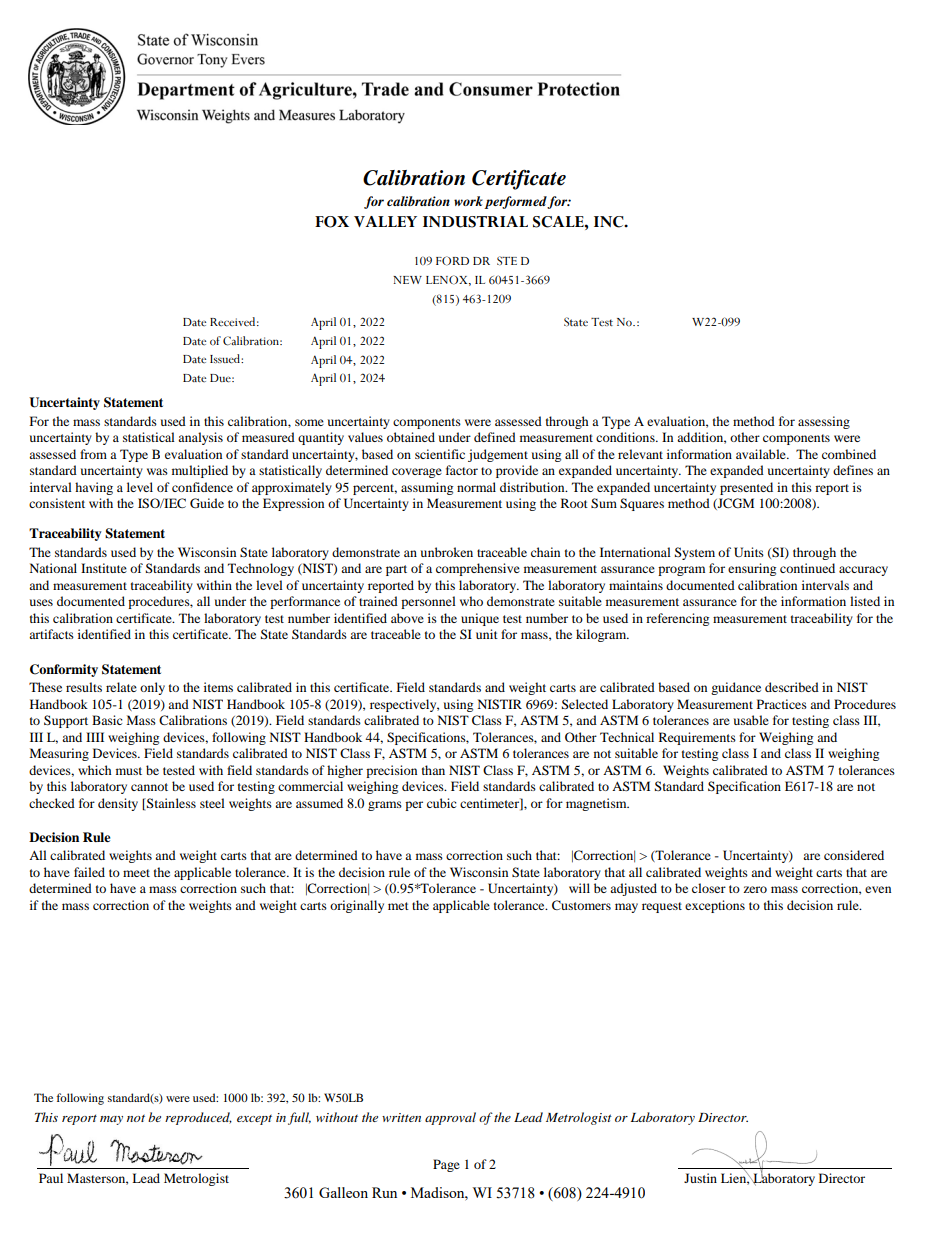 The image size is (952, 1233). I want to click on Practices, so click(782, 704).
